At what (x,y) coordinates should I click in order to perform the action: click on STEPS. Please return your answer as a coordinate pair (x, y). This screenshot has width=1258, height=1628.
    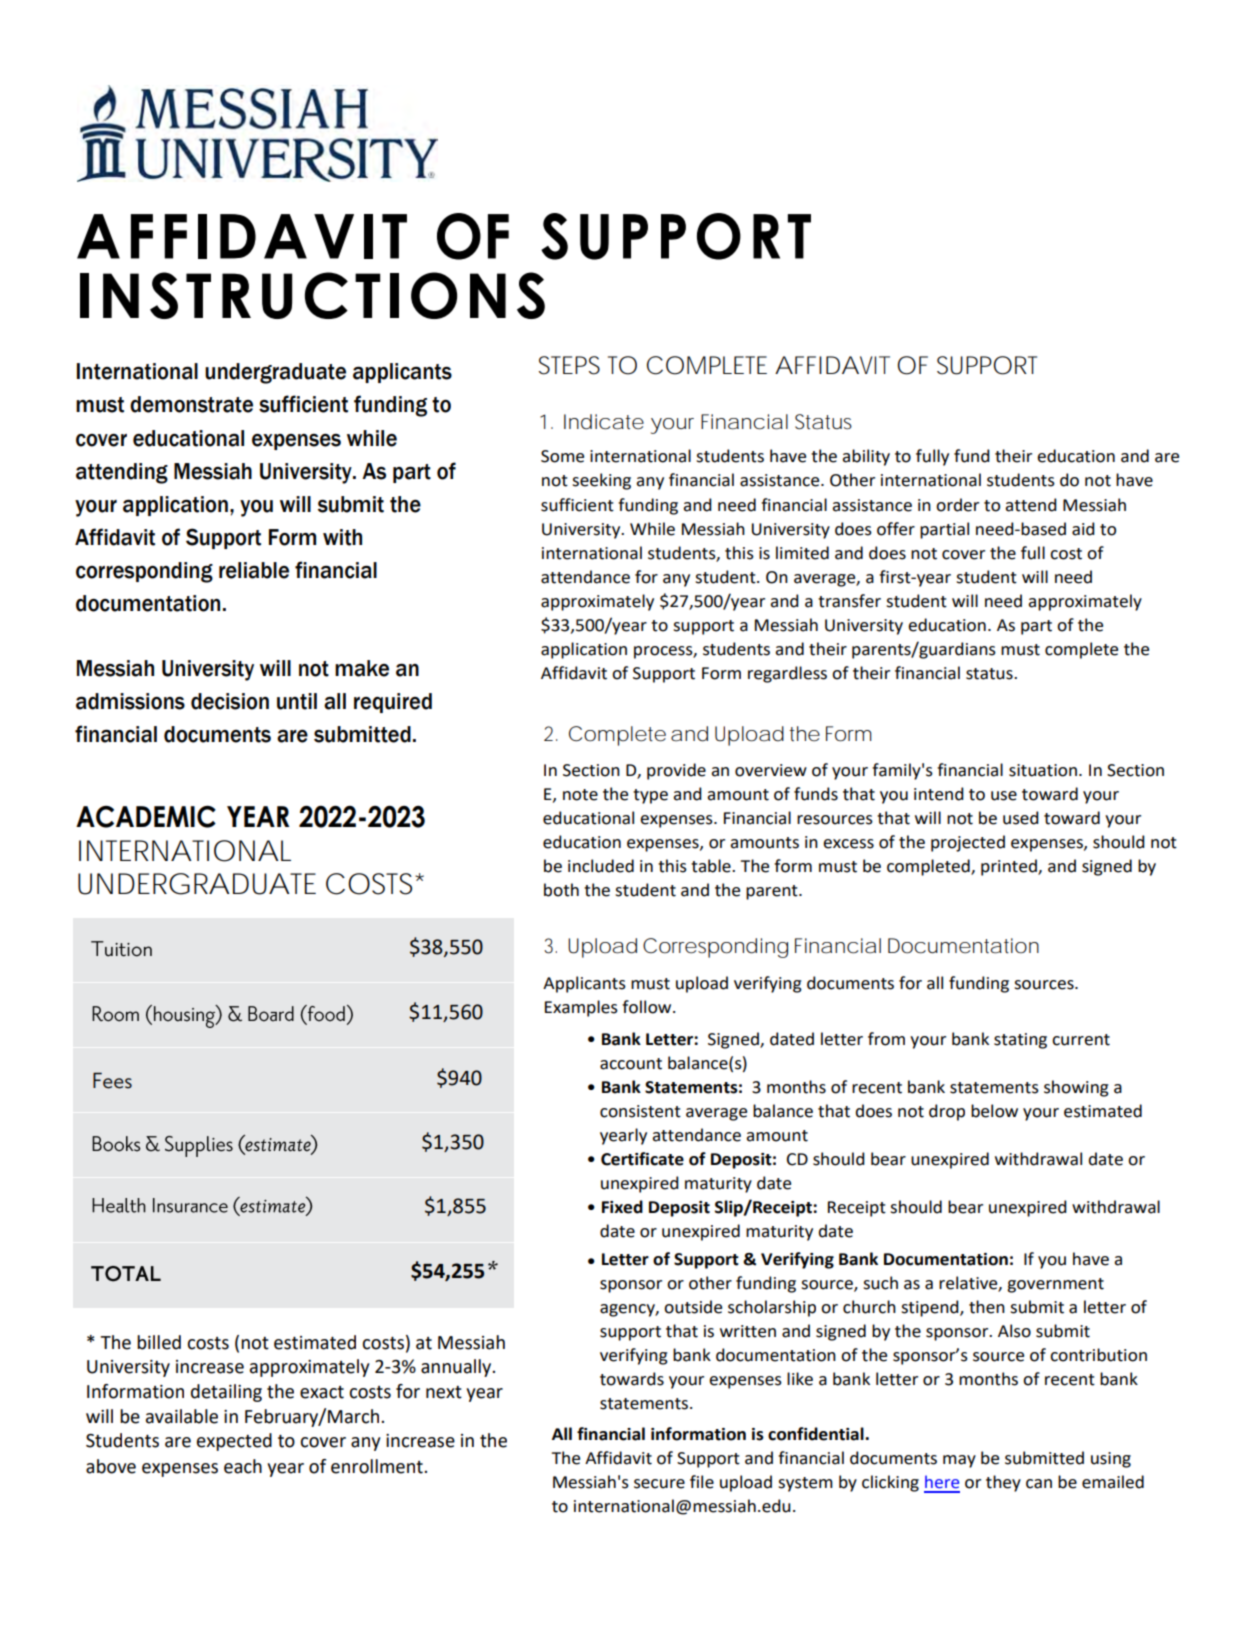
    Looking at the image, I should click on (569, 365).
